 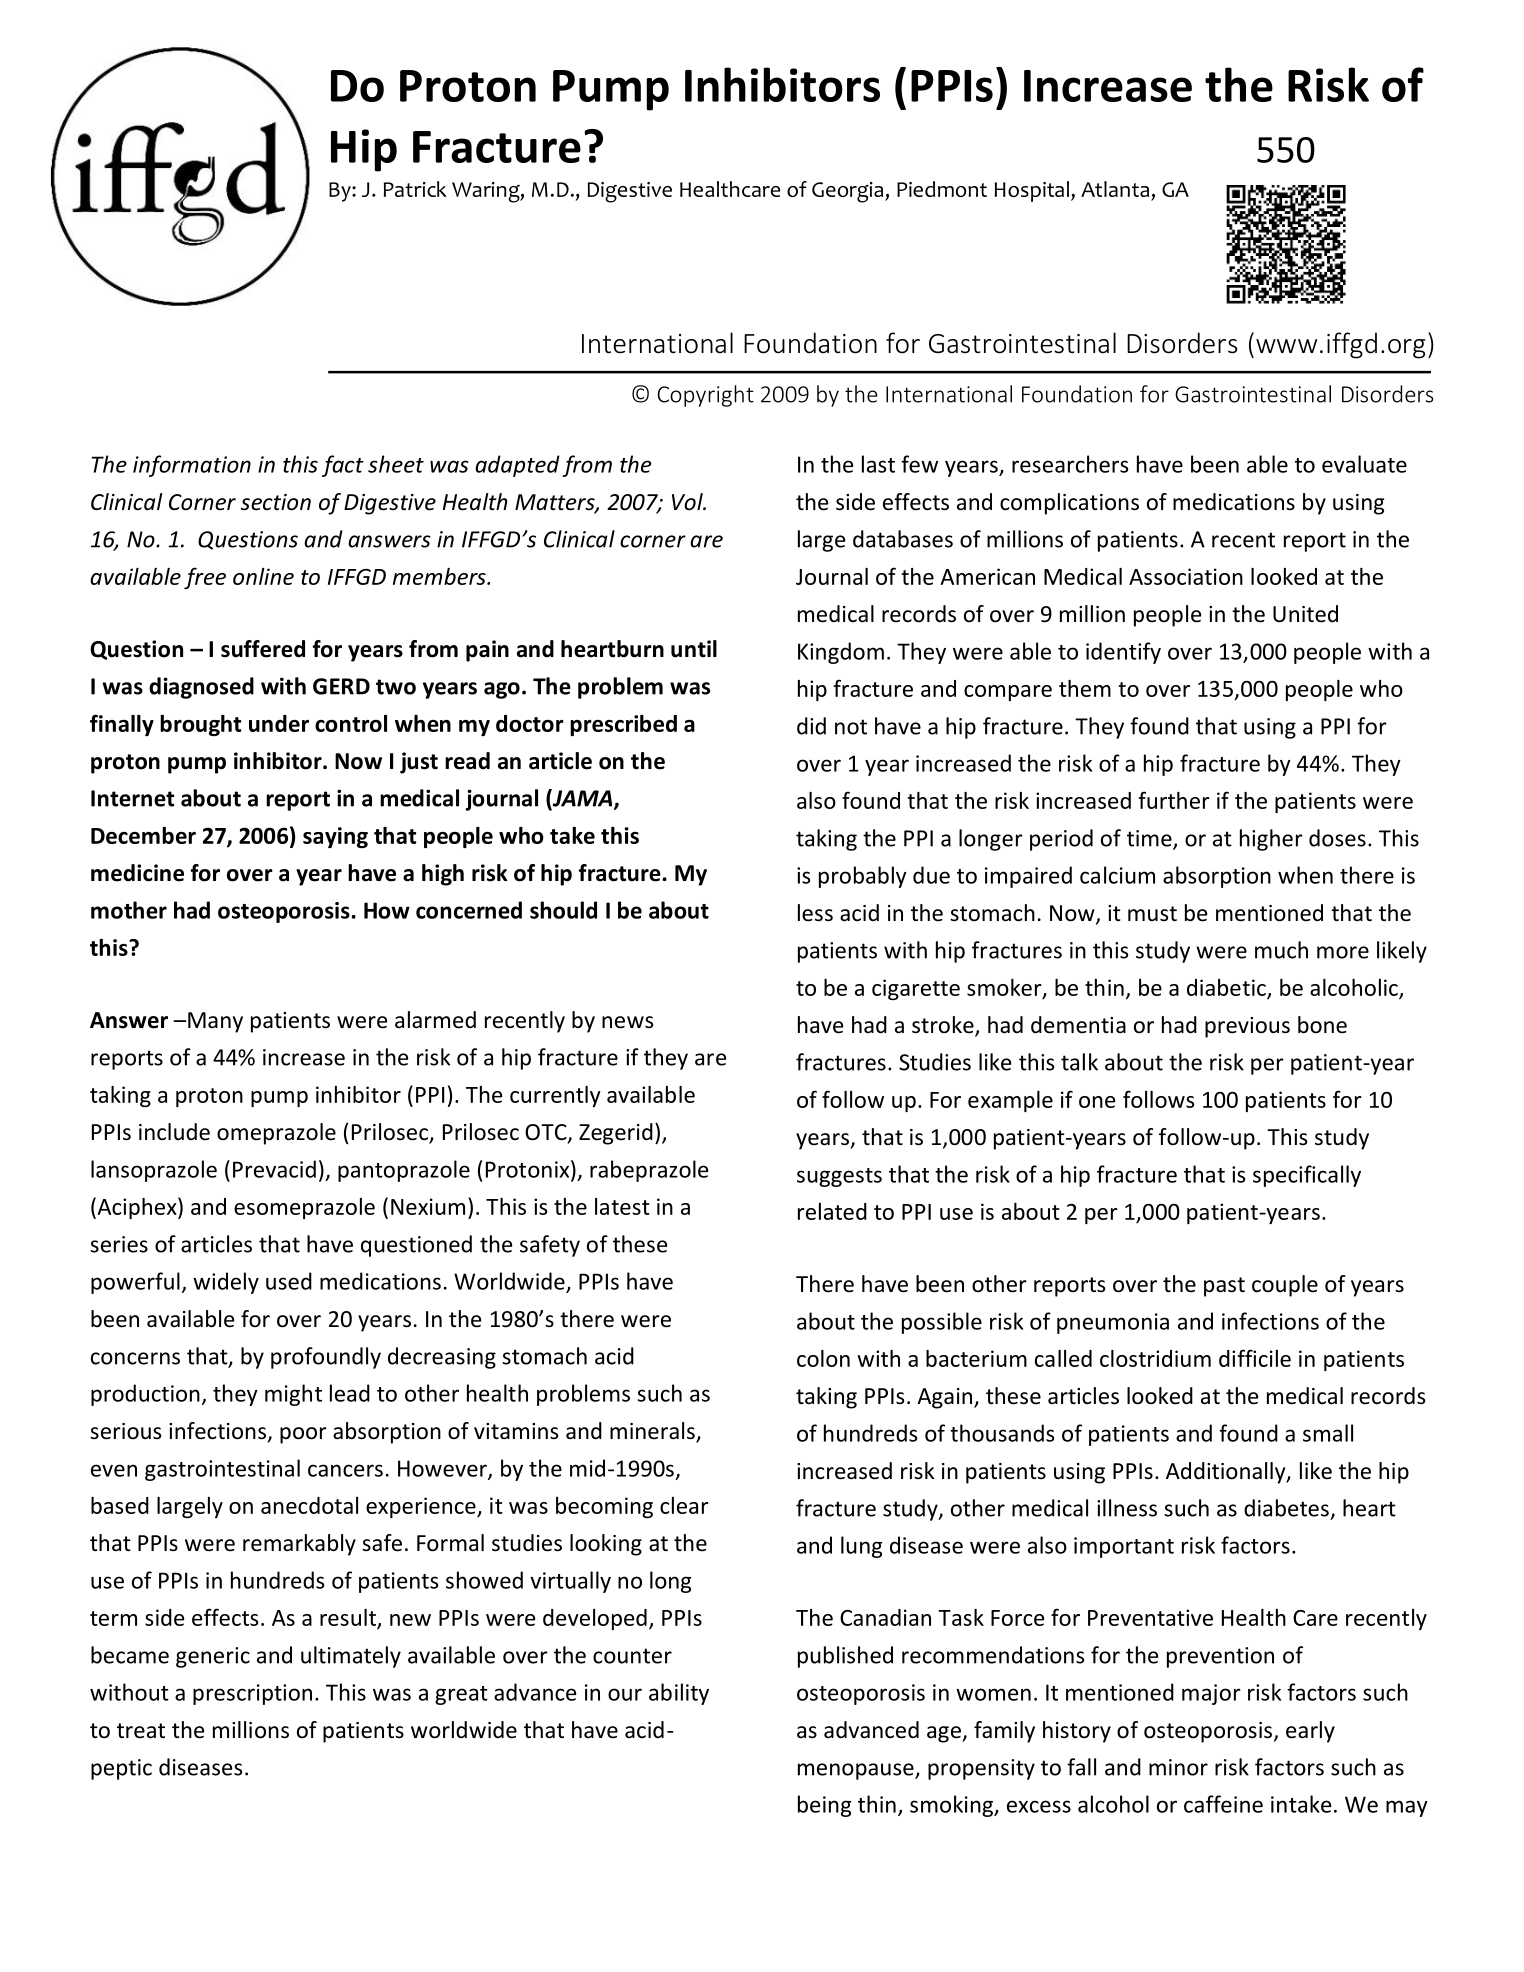 What do you see at coordinates (263, 649) in the page?
I see `suffered` at bounding box center [263, 649].
